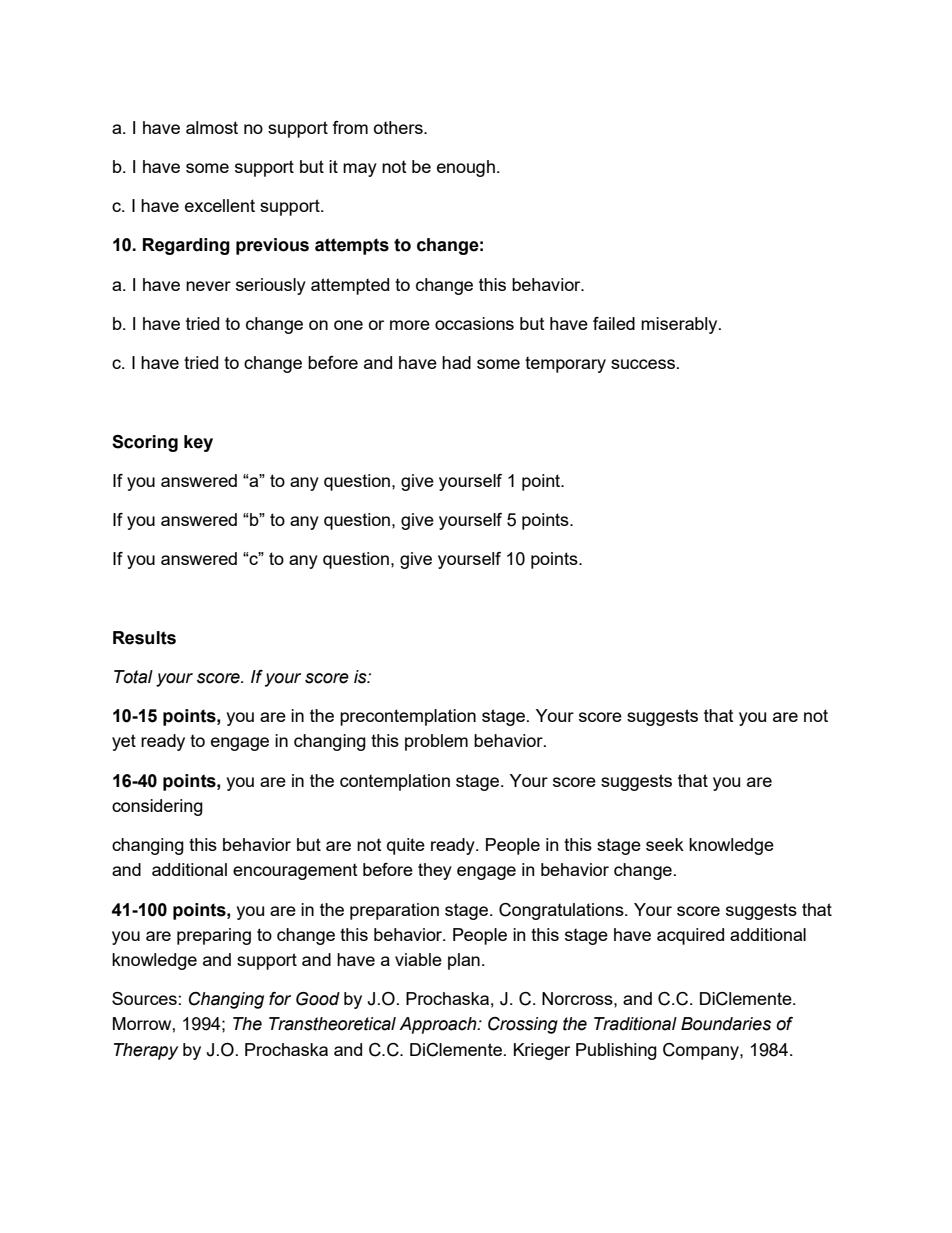 The image size is (952, 1233). What do you see at coordinates (439, 1025) in the screenshot?
I see `Approach` at bounding box center [439, 1025].
